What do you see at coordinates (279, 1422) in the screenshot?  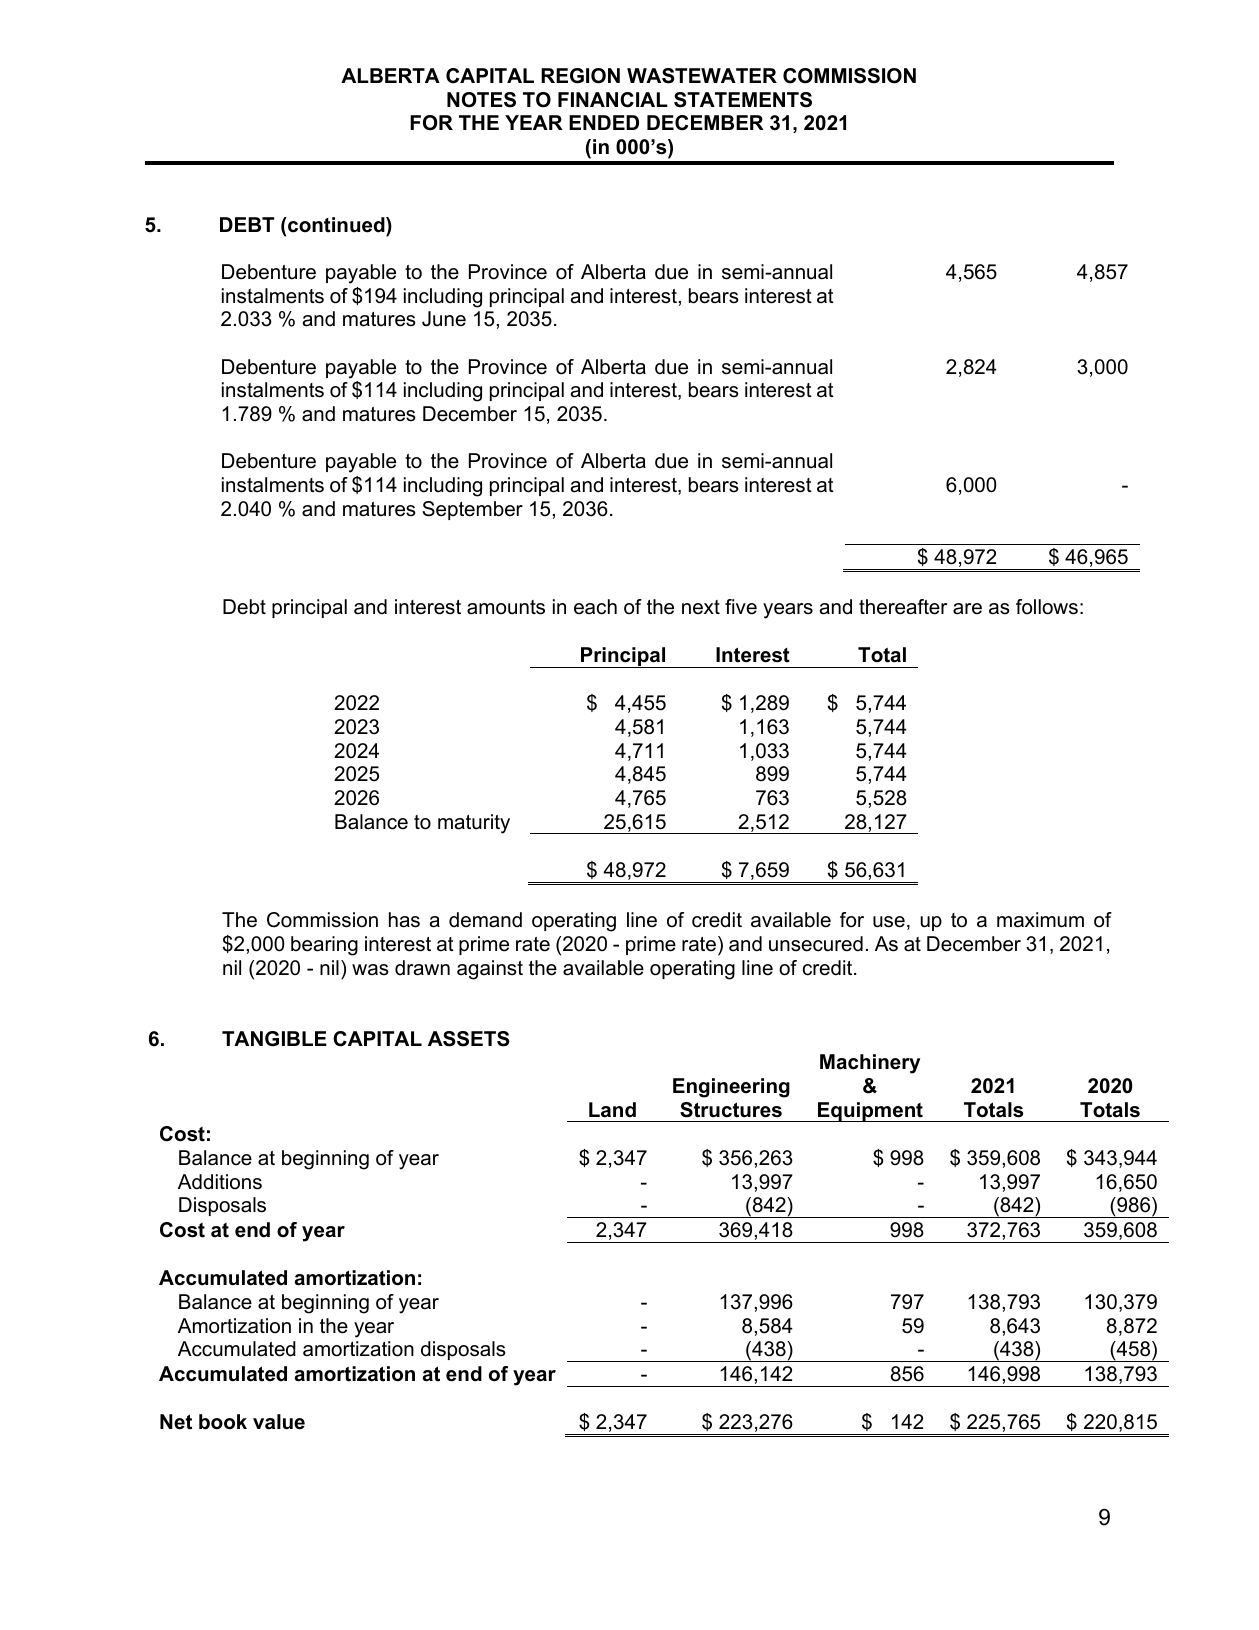 I see `value` at bounding box center [279, 1422].
